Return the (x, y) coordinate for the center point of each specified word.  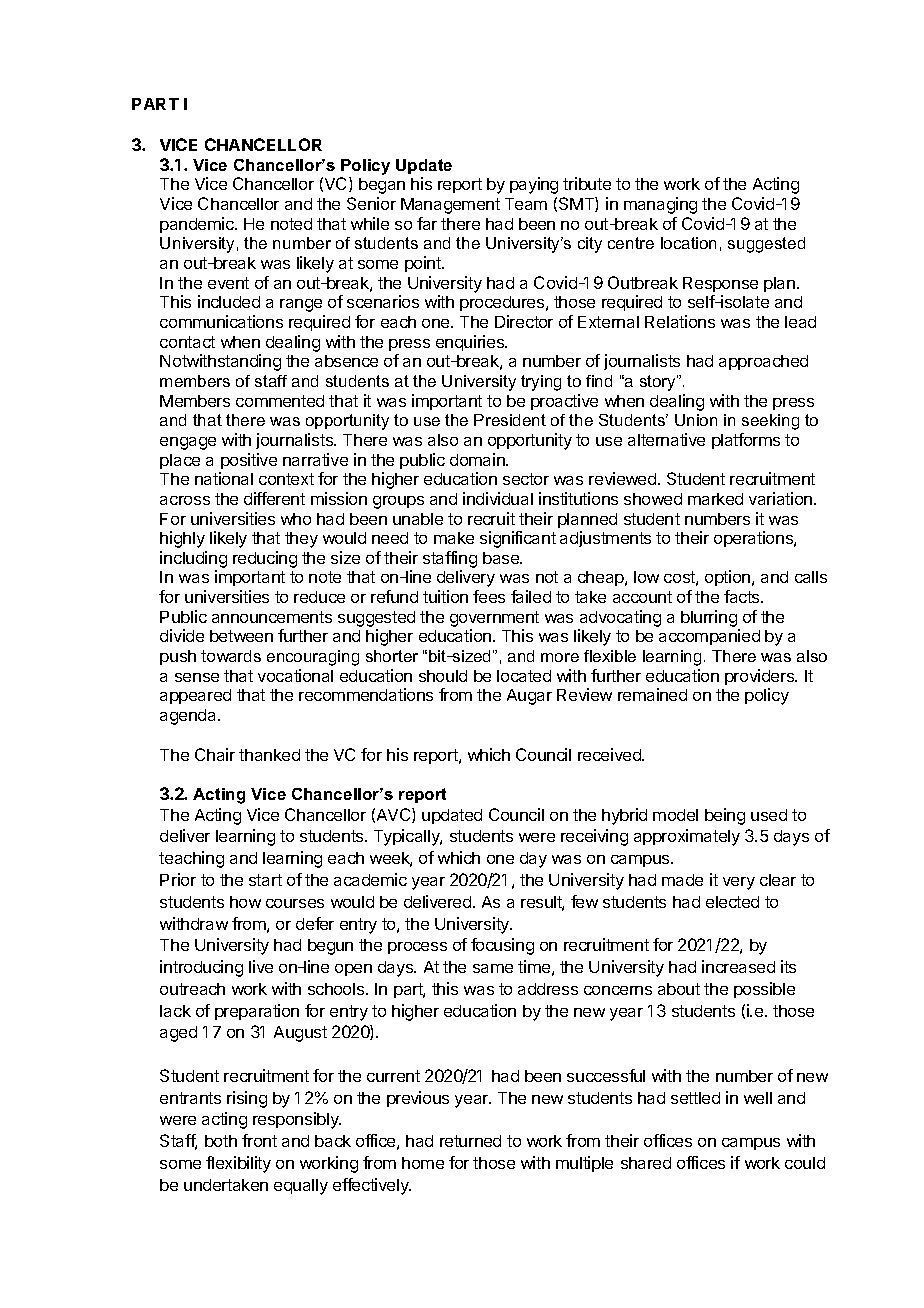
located (524, 676)
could (805, 1163)
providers (761, 677)
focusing (502, 946)
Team (526, 204)
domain (478, 459)
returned (470, 1141)
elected (732, 902)
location (688, 243)
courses (295, 903)
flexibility (238, 1164)
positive (249, 461)
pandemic (198, 225)
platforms (746, 441)
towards (231, 656)
